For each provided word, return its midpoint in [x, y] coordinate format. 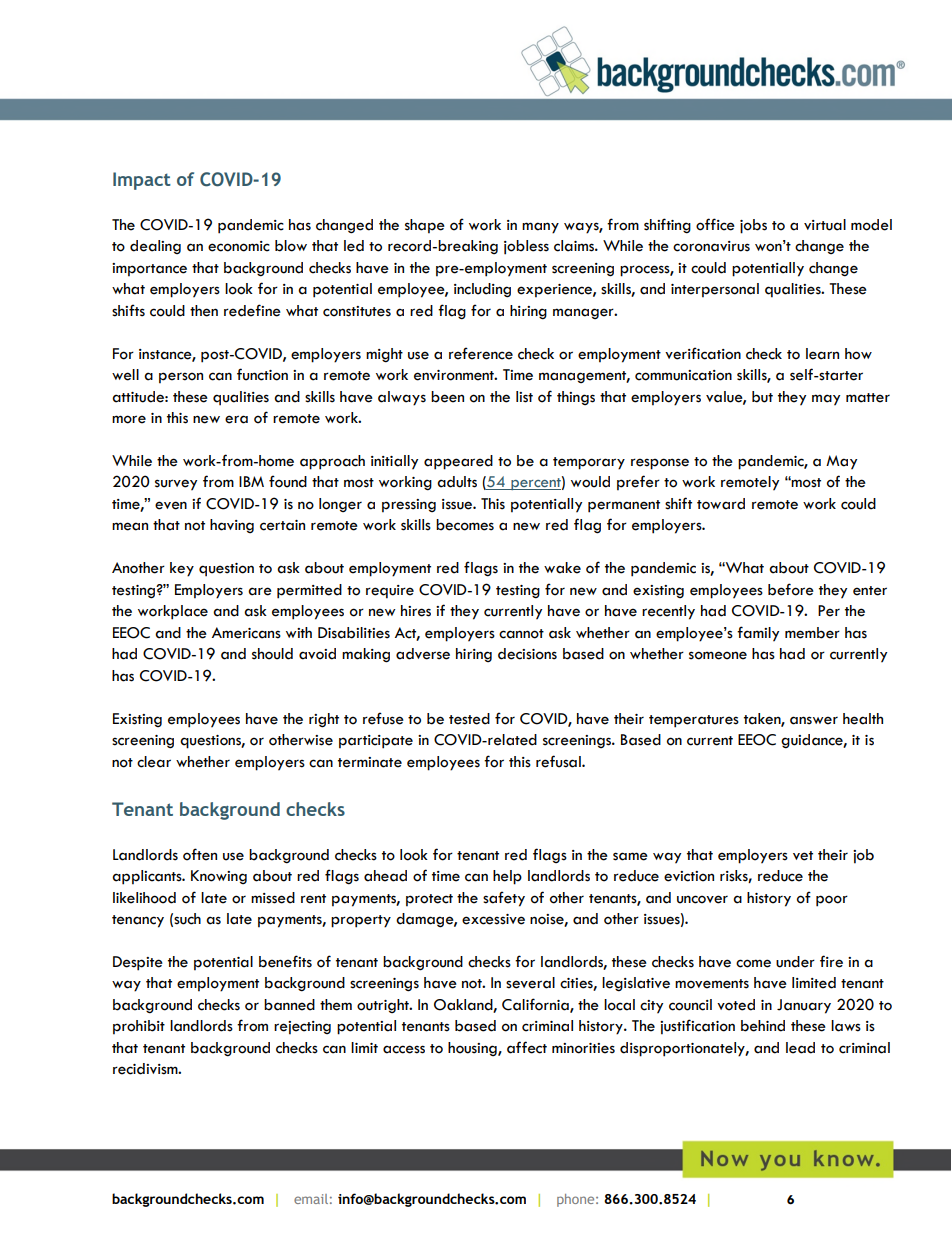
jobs [753, 226]
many [540, 228]
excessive [493, 919]
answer [814, 720]
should [272, 654]
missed [273, 898]
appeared [458, 462]
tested [469, 719]
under [795, 962]
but [762, 397]
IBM [251, 481]
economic [239, 246]
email [311, 1199]
